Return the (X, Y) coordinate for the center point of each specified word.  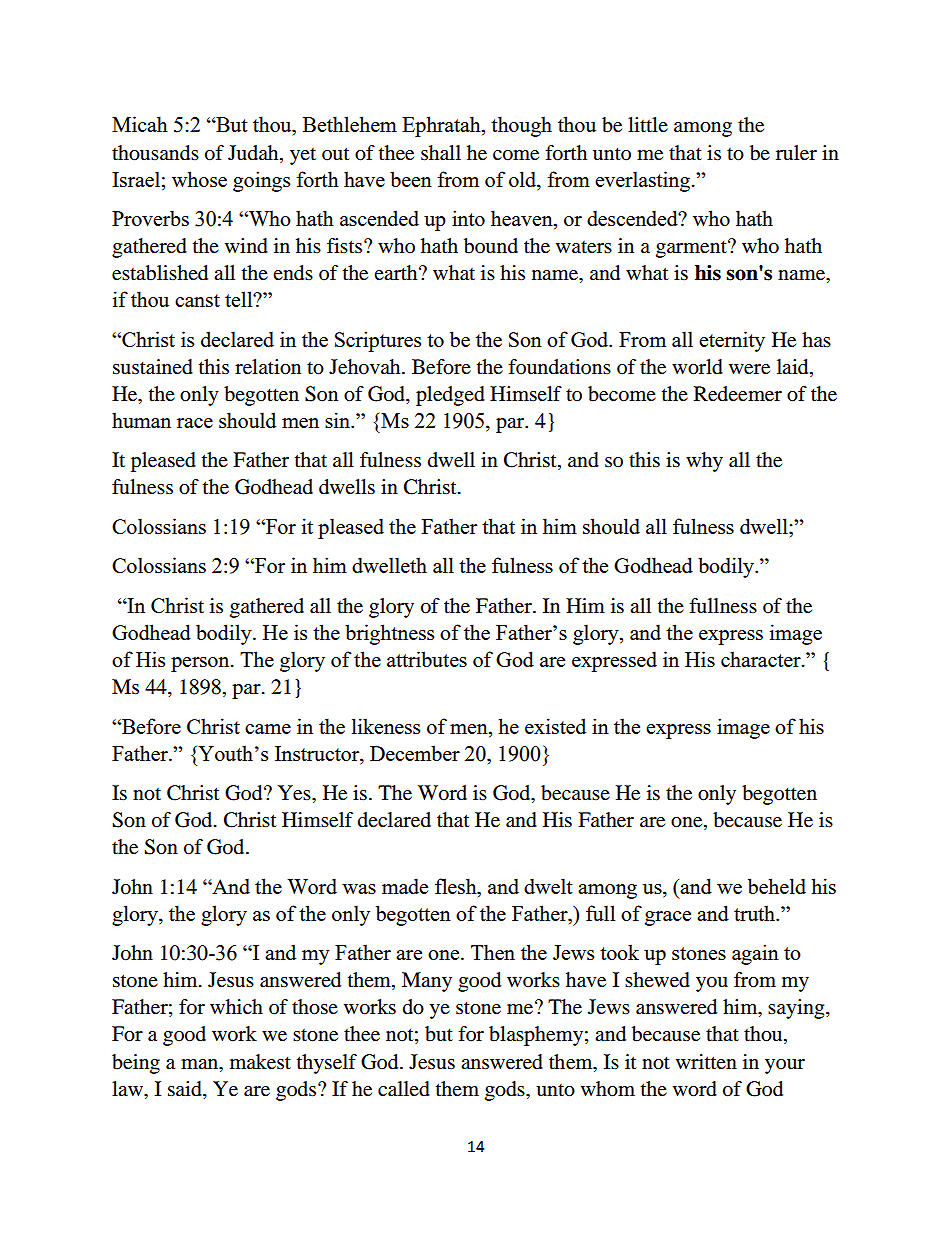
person (201, 664)
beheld (777, 886)
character (762, 659)
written (706, 1061)
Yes (295, 793)
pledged (450, 396)
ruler (796, 153)
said (186, 1089)
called (404, 1089)
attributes (427, 659)
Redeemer (738, 394)
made (405, 886)
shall (441, 153)
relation (268, 367)
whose (199, 179)
